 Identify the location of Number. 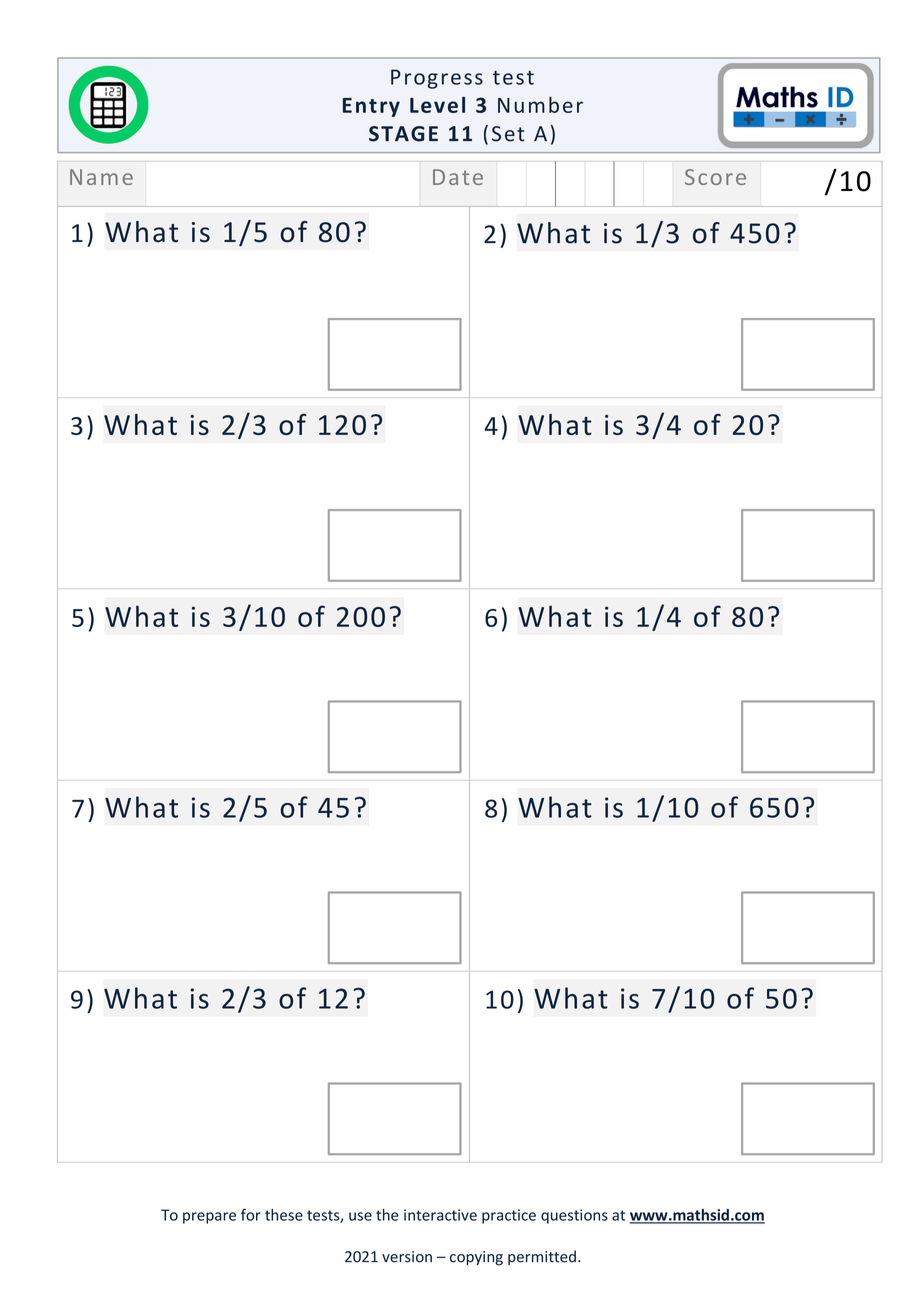
(540, 104).
